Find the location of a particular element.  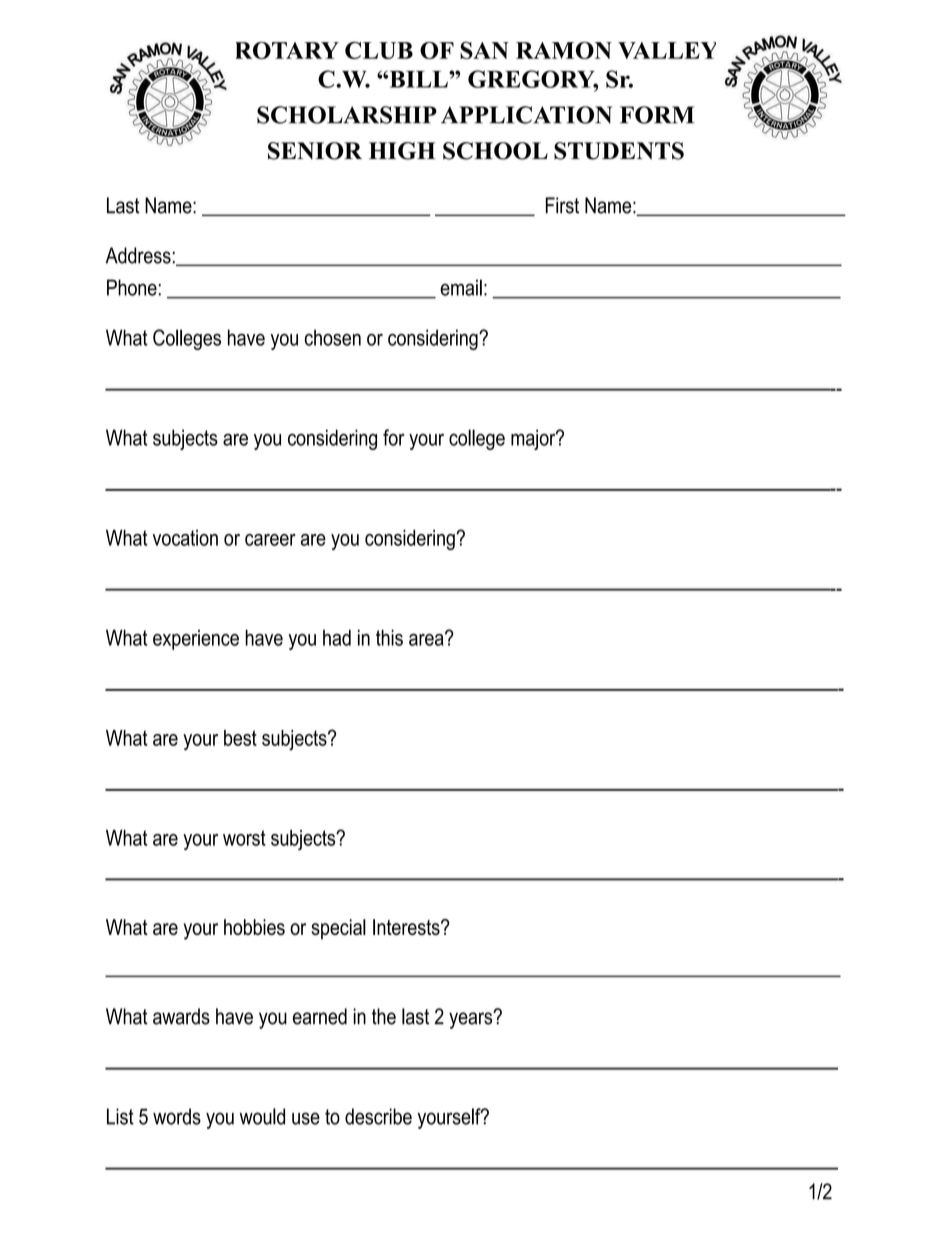

email is located at coordinates (461, 287).
